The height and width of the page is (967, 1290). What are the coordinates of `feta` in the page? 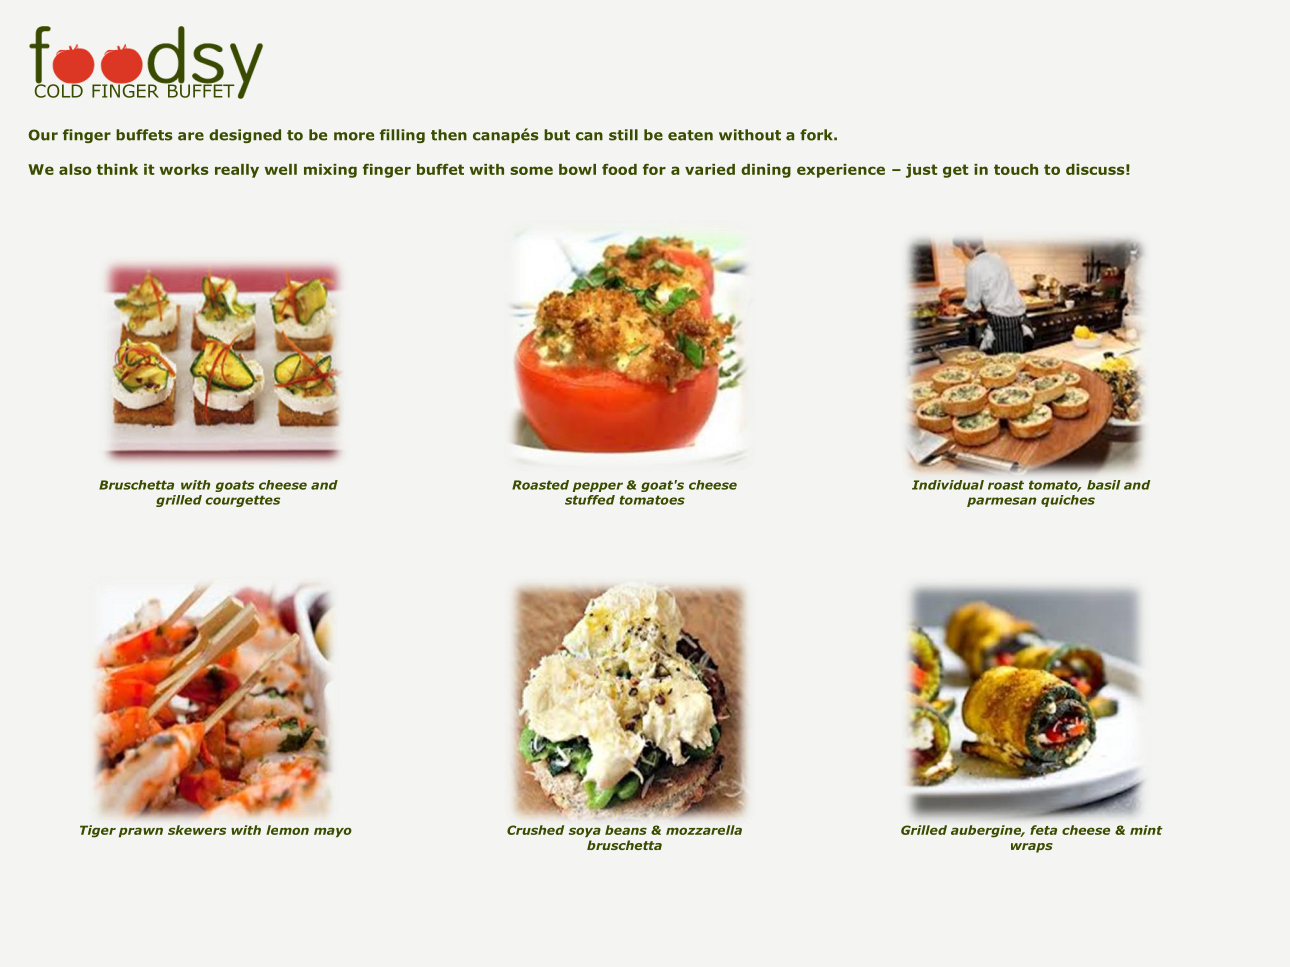 It's located at (1043, 830).
